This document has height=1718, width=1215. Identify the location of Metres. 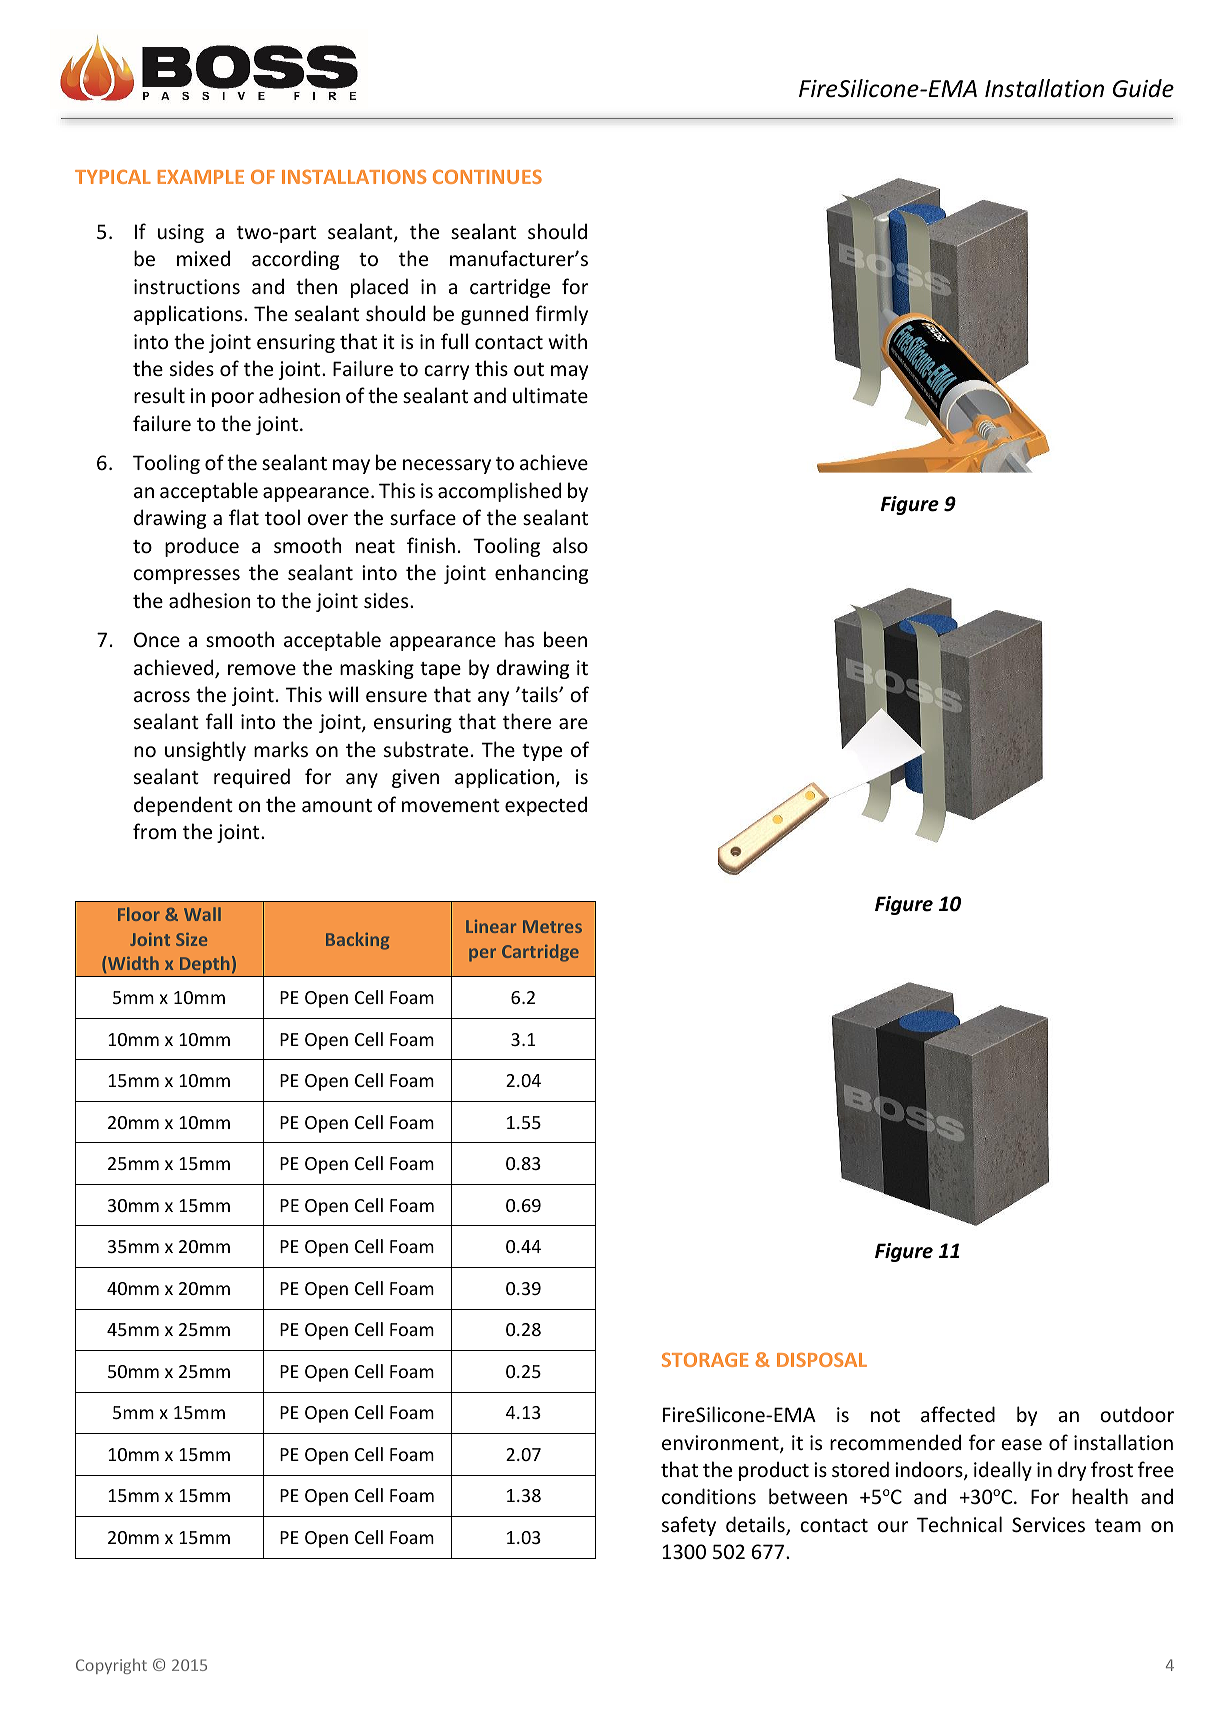
(552, 926).
